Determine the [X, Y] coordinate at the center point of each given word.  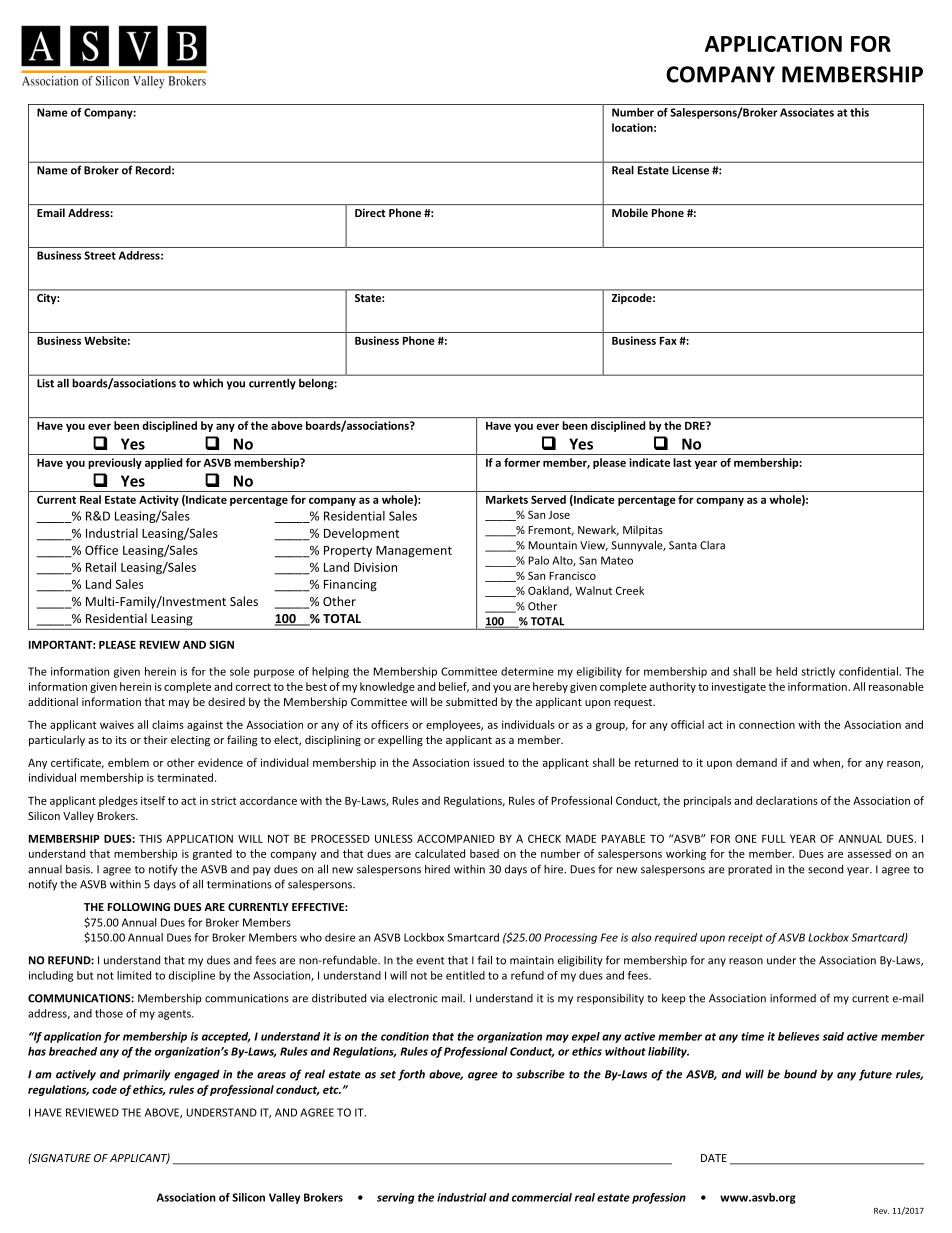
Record [154, 170]
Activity [159, 500]
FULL [774, 839]
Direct [370, 213]
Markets [507, 499]
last [682, 462]
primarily [146, 1075]
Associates [807, 112]
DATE [714, 1158]
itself [153, 800]
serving [396, 1198]
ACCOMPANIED [456, 838]
